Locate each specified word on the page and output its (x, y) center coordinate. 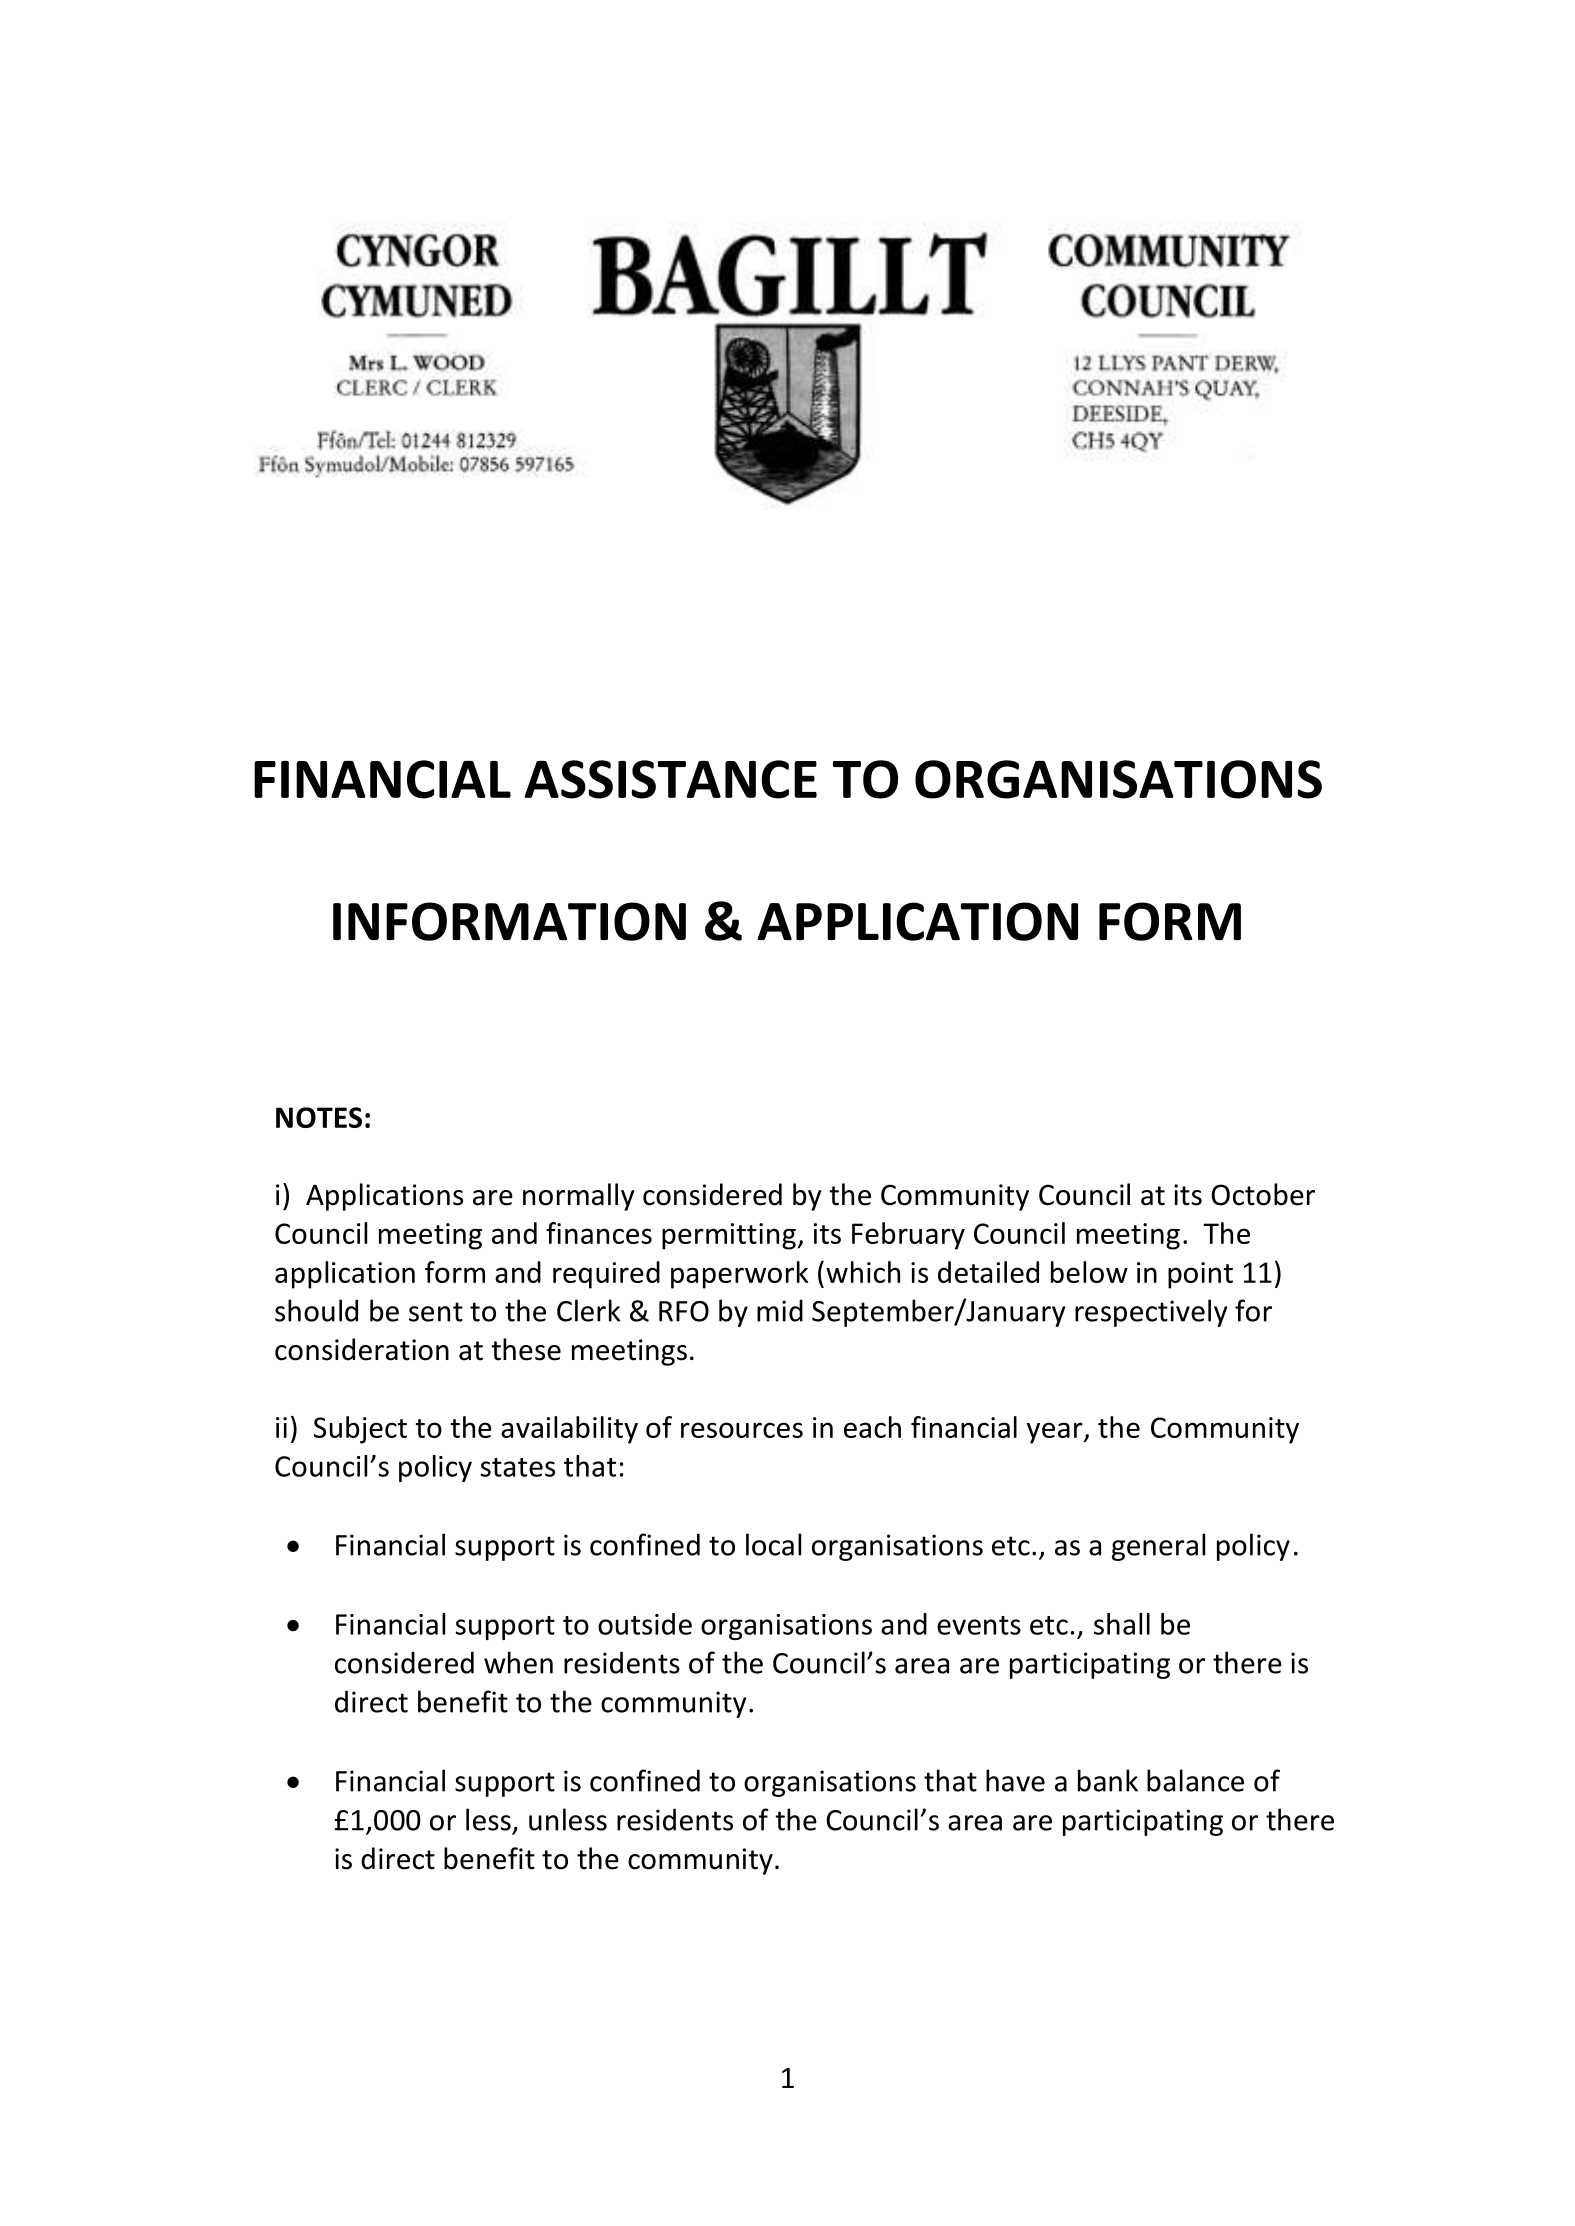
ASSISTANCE (670, 779)
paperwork (739, 1275)
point (1200, 1275)
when (518, 1662)
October (1263, 1194)
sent (436, 1312)
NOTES (319, 1117)
